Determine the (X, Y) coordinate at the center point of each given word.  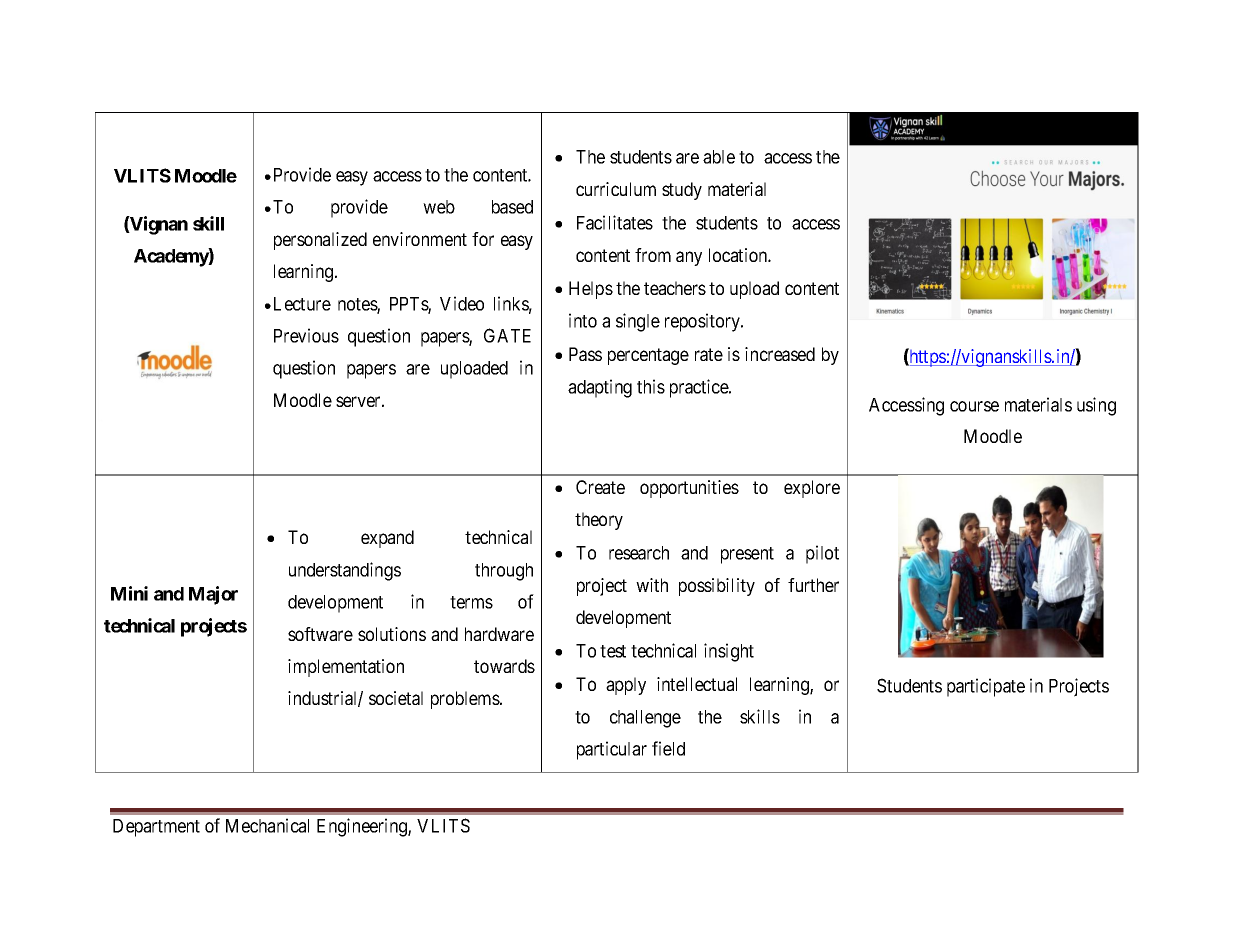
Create (600, 487)
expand (387, 539)
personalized (320, 241)
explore (812, 489)
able (719, 157)
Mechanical (267, 825)
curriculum (616, 189)
